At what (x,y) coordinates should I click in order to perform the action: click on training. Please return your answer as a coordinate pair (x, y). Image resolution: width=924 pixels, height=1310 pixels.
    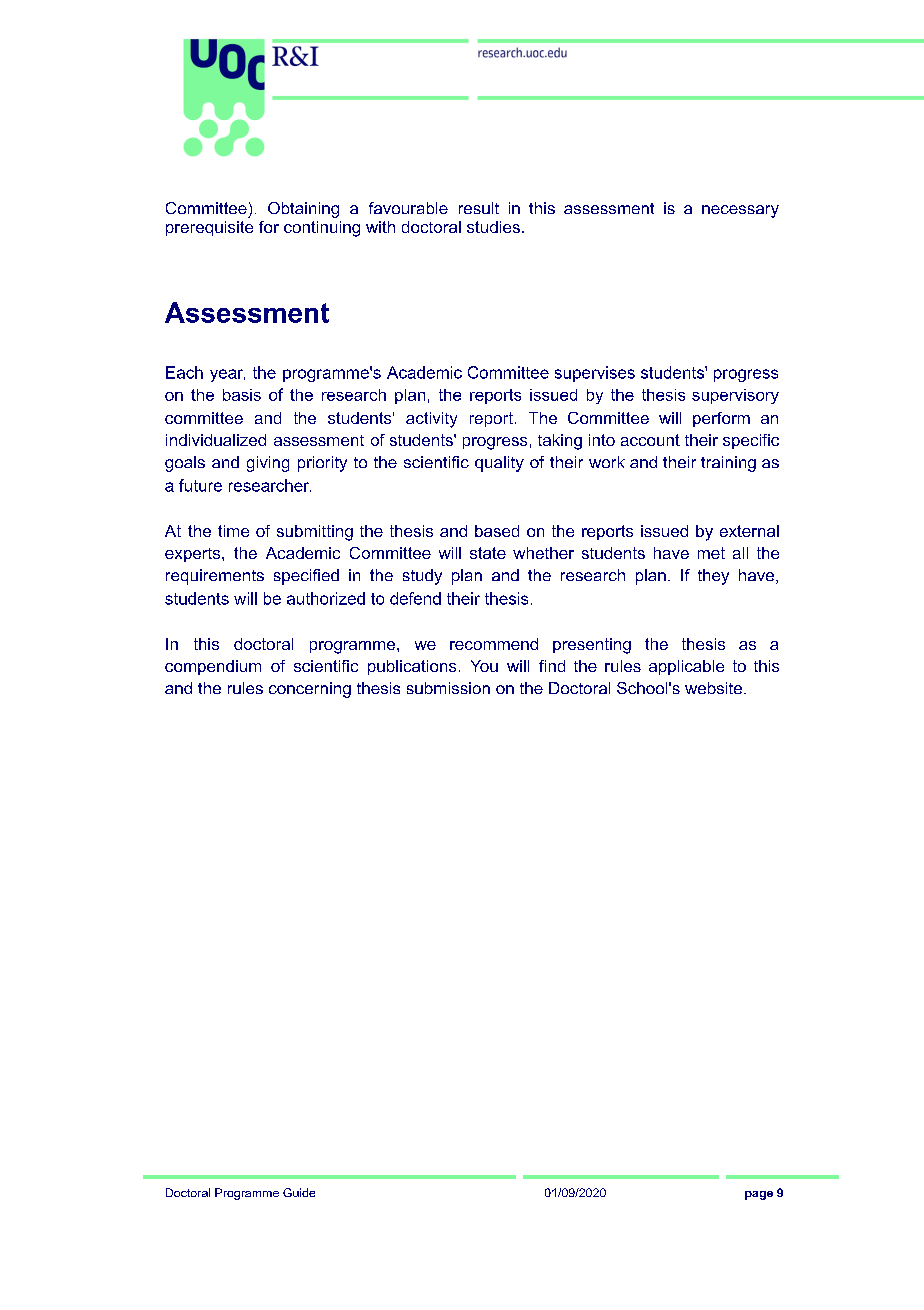
    Looking at the image, I should click on (728, 464).
